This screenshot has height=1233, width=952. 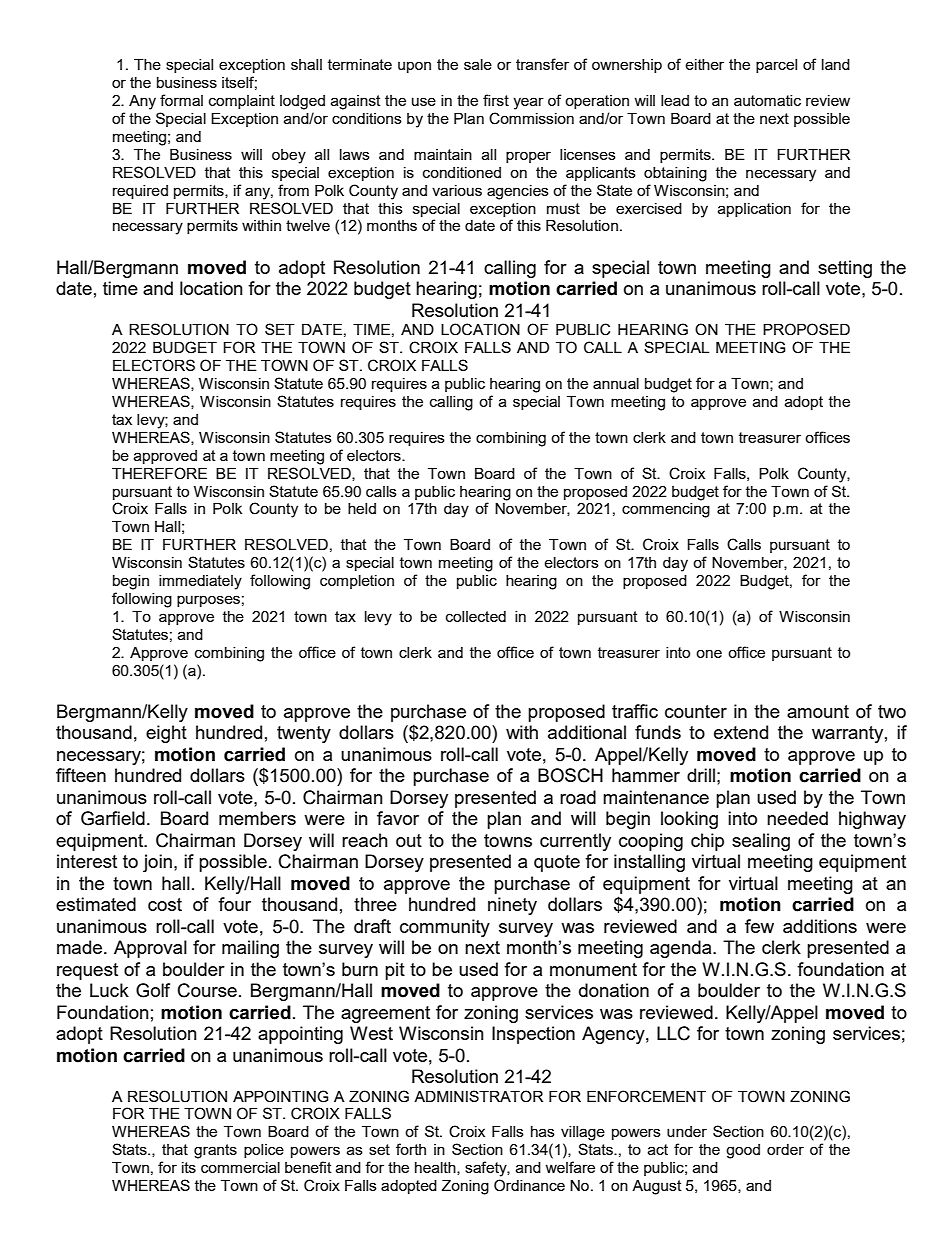 What do you see at coordinates (785, 1149) in the screenshot?
I see `order` at bounding box center [785, 1149].
